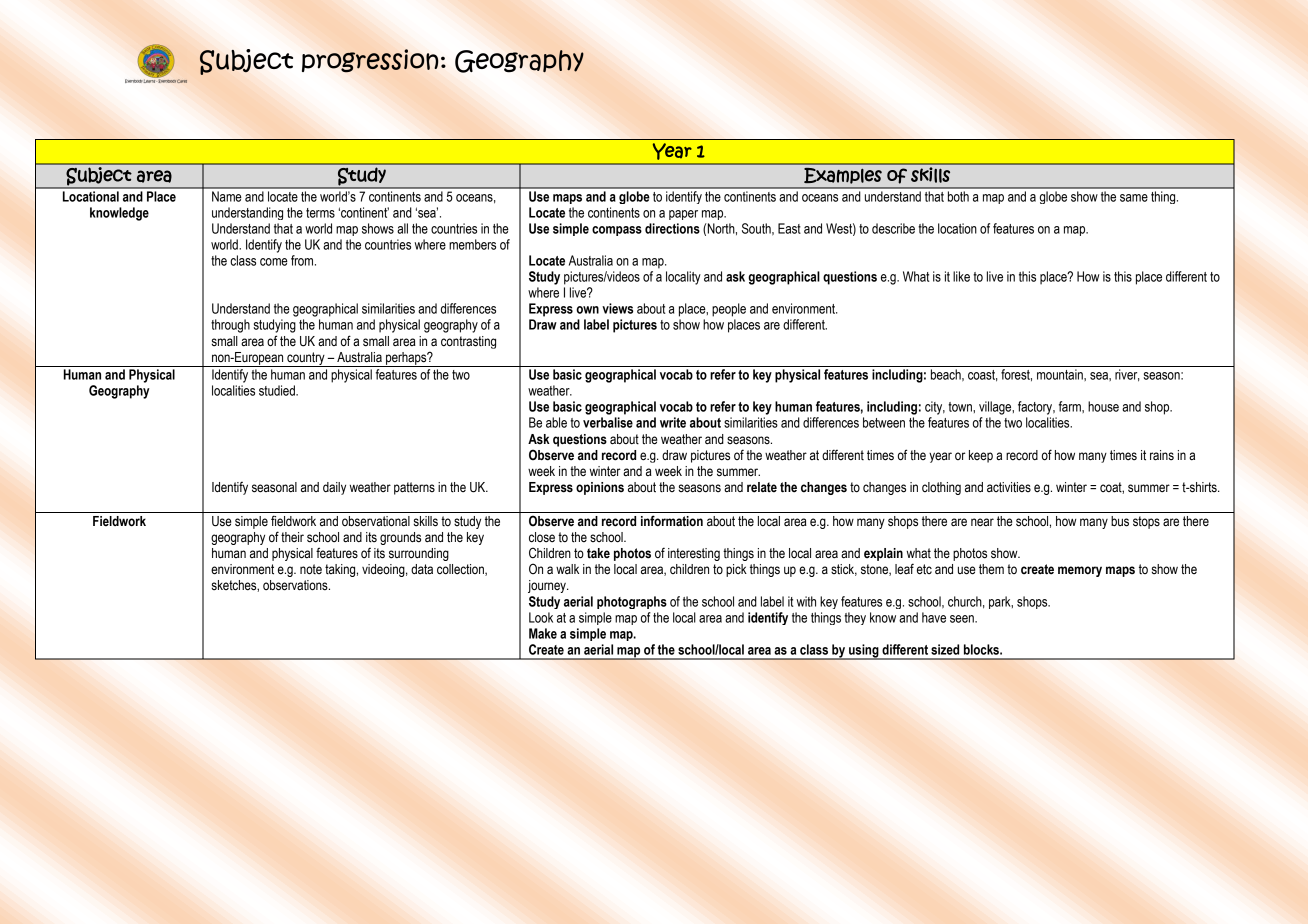 The height and width of the screenshot is (924, 1308). What do you see at coordinates (296, 585) in the screenshot?
I see `observations` at bounding box center [296, 585].
